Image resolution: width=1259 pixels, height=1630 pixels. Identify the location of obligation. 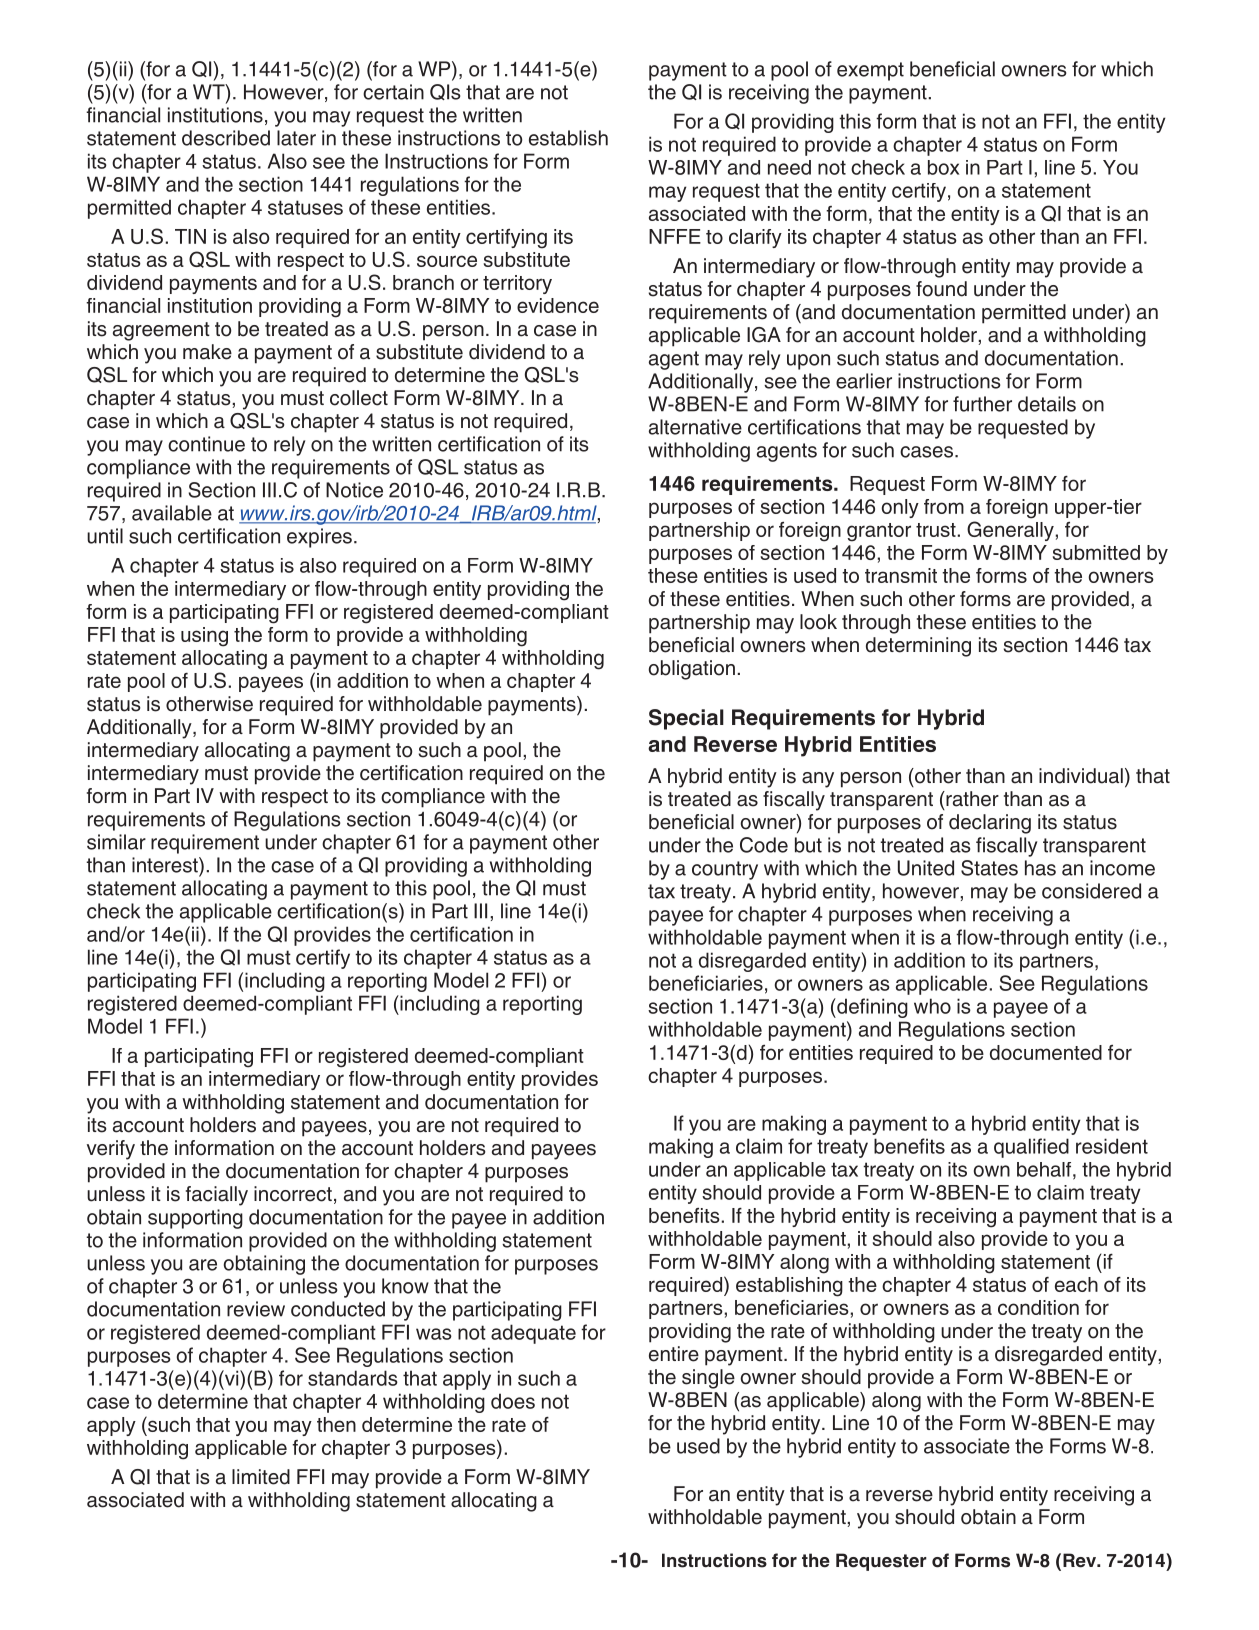
(692, 670).
